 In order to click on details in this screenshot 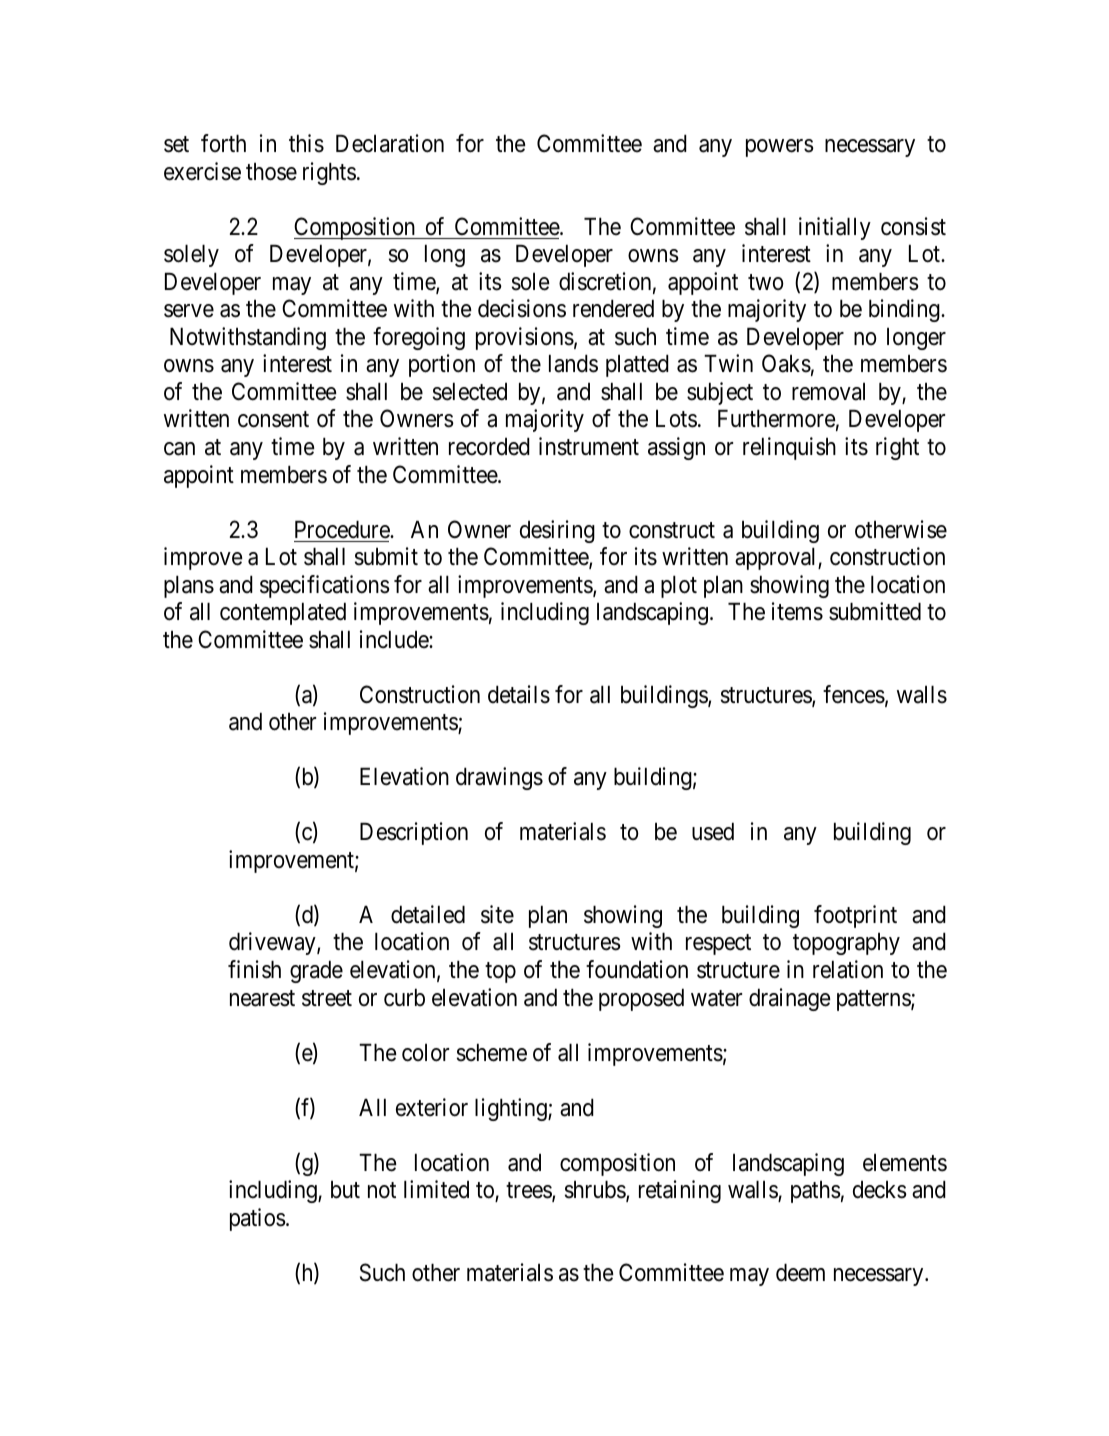, I will do `click(519, 694)`.
